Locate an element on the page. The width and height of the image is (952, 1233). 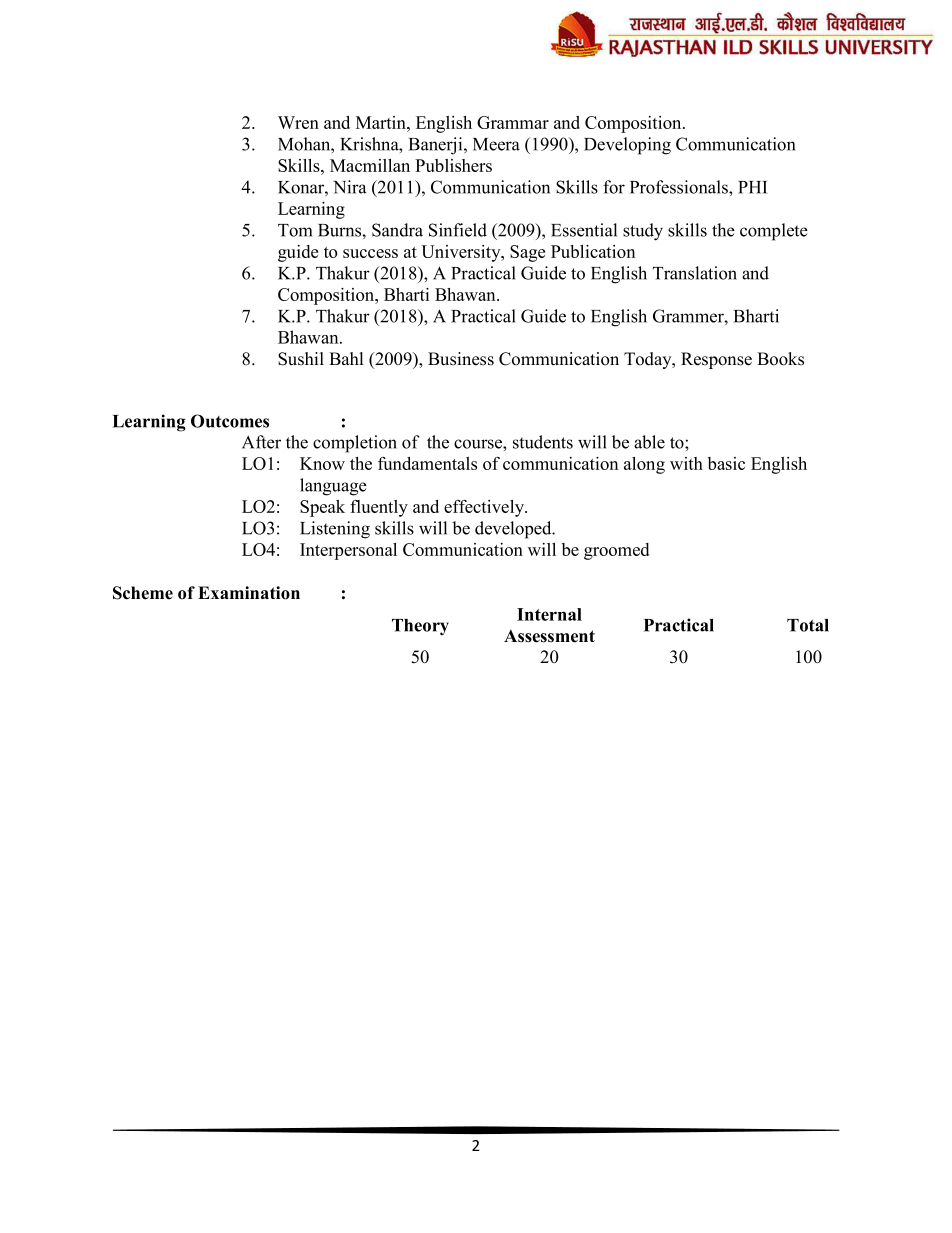
Theory is located at coordinates (420, 627).
